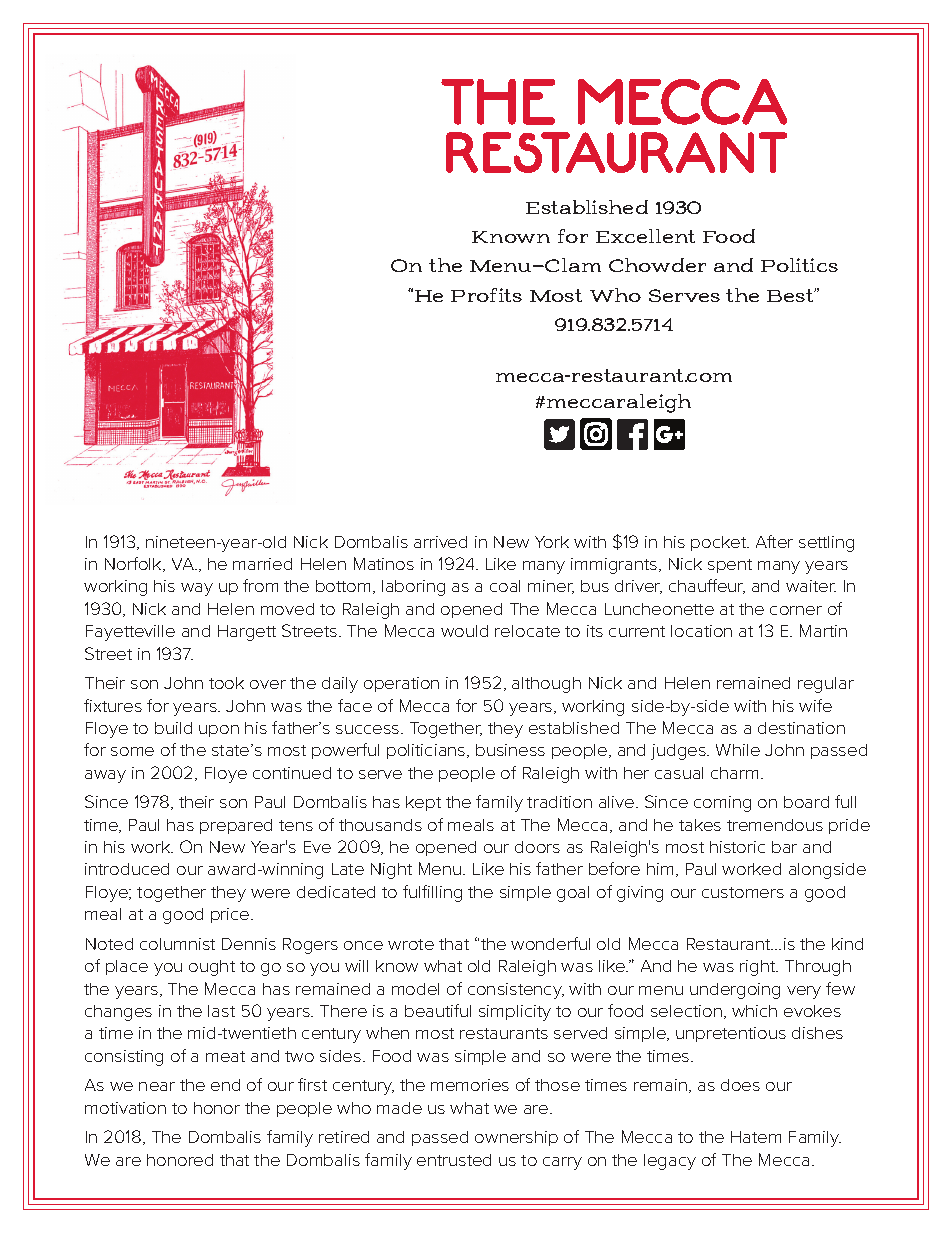 This document has width=952, height=1233. I want to click on Profits, so click(486, 295).
